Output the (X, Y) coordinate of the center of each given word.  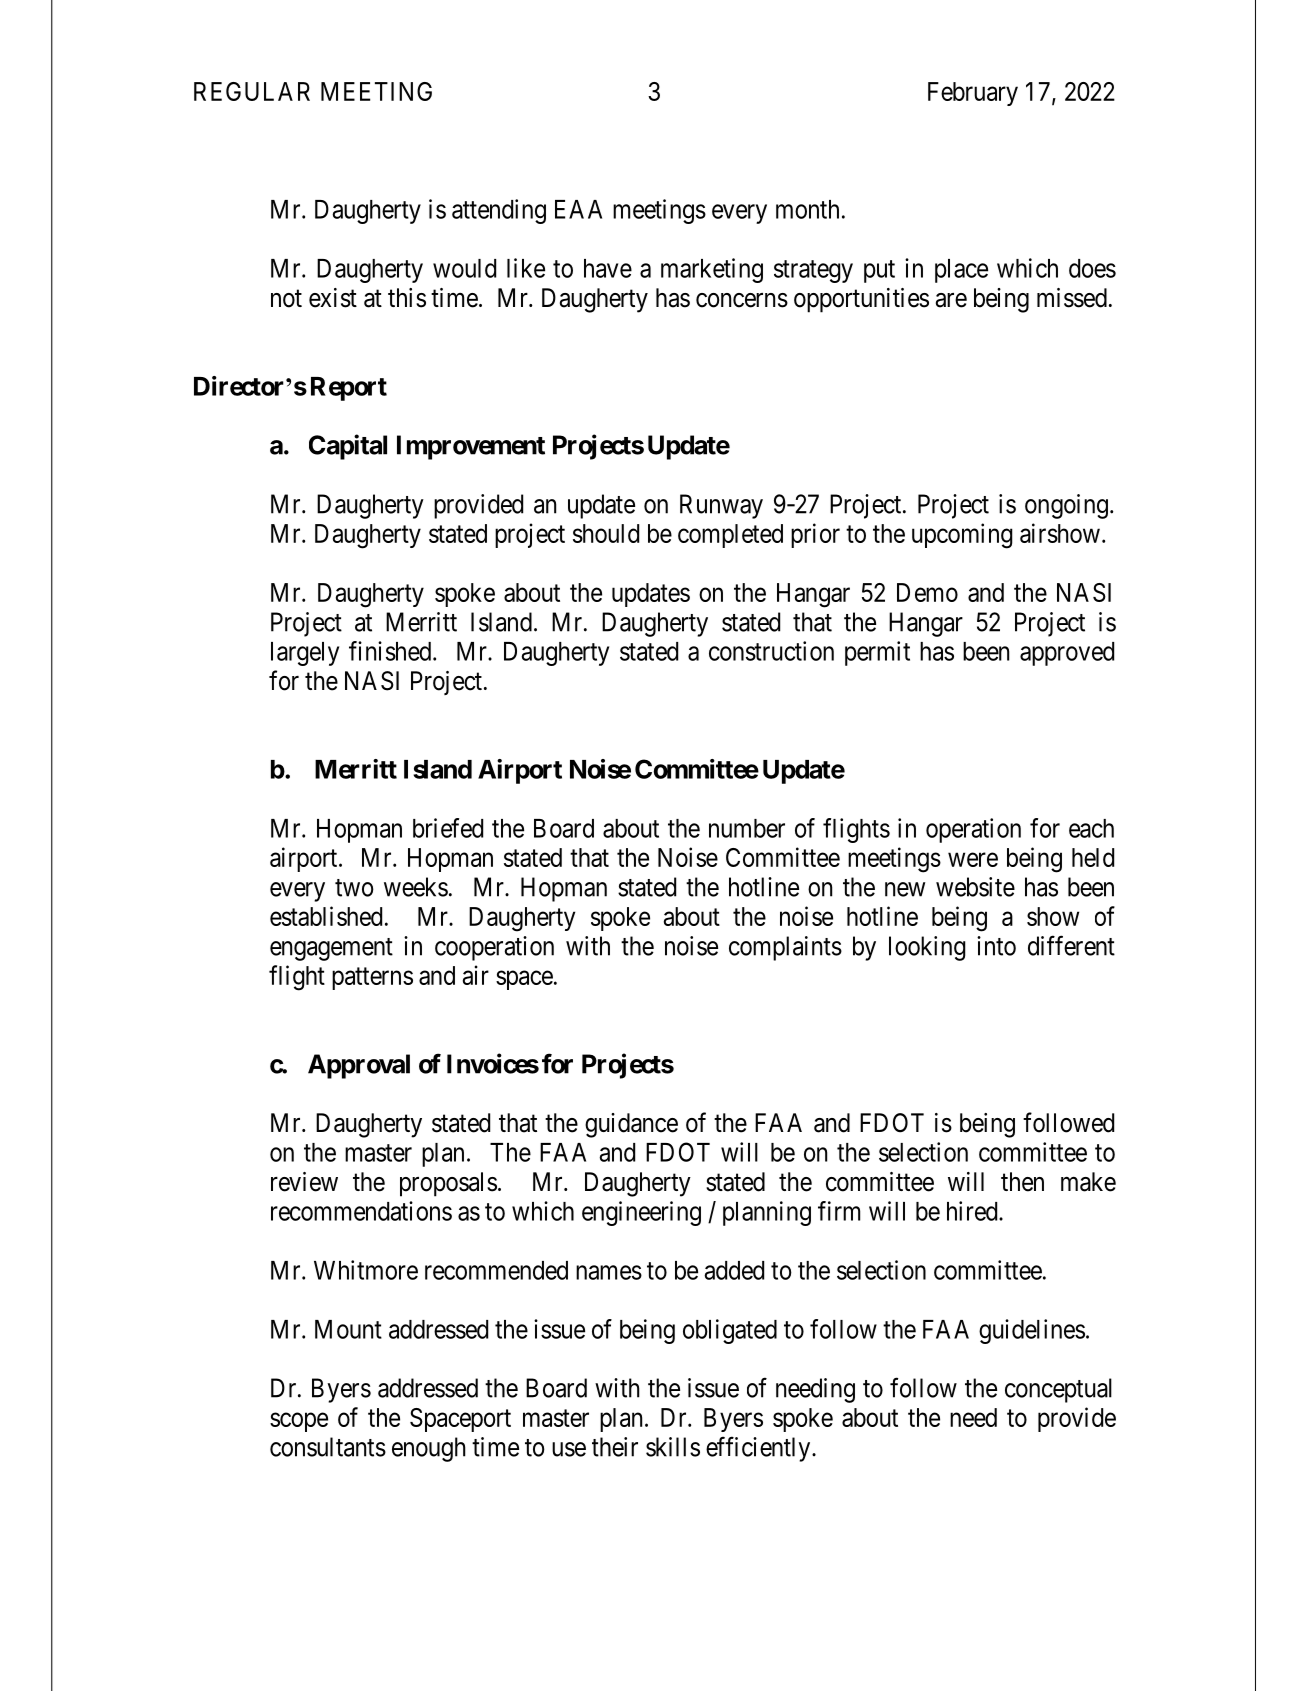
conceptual (1058, 1390)
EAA (578, 209)
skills (673, 1447)
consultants (328, 1447)
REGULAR (252, 91)
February (973, 94)
